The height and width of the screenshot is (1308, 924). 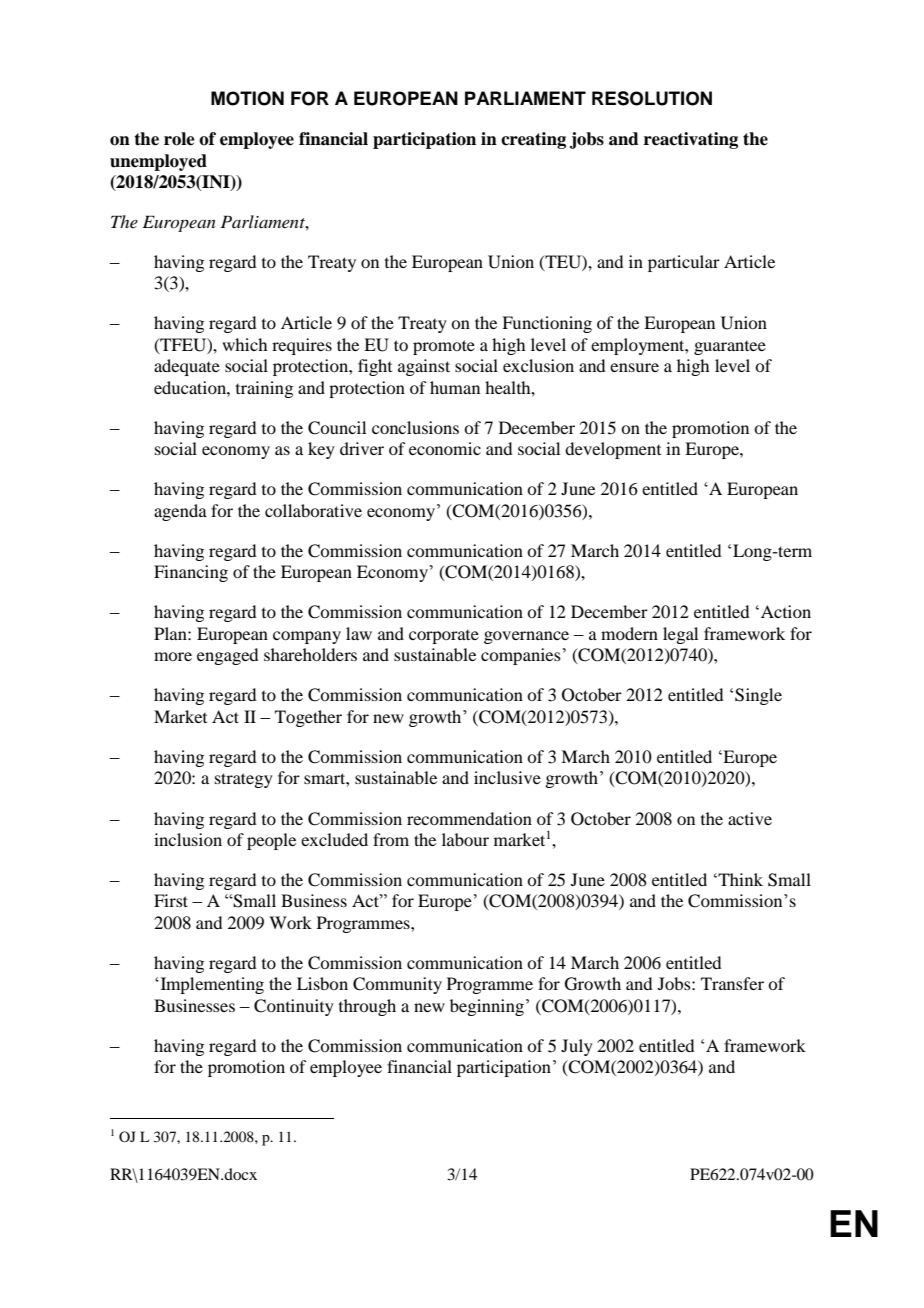 What do you see at coordinates (264, 389) in the screenshot?
I see `training` at bounding box center [264, 389].
